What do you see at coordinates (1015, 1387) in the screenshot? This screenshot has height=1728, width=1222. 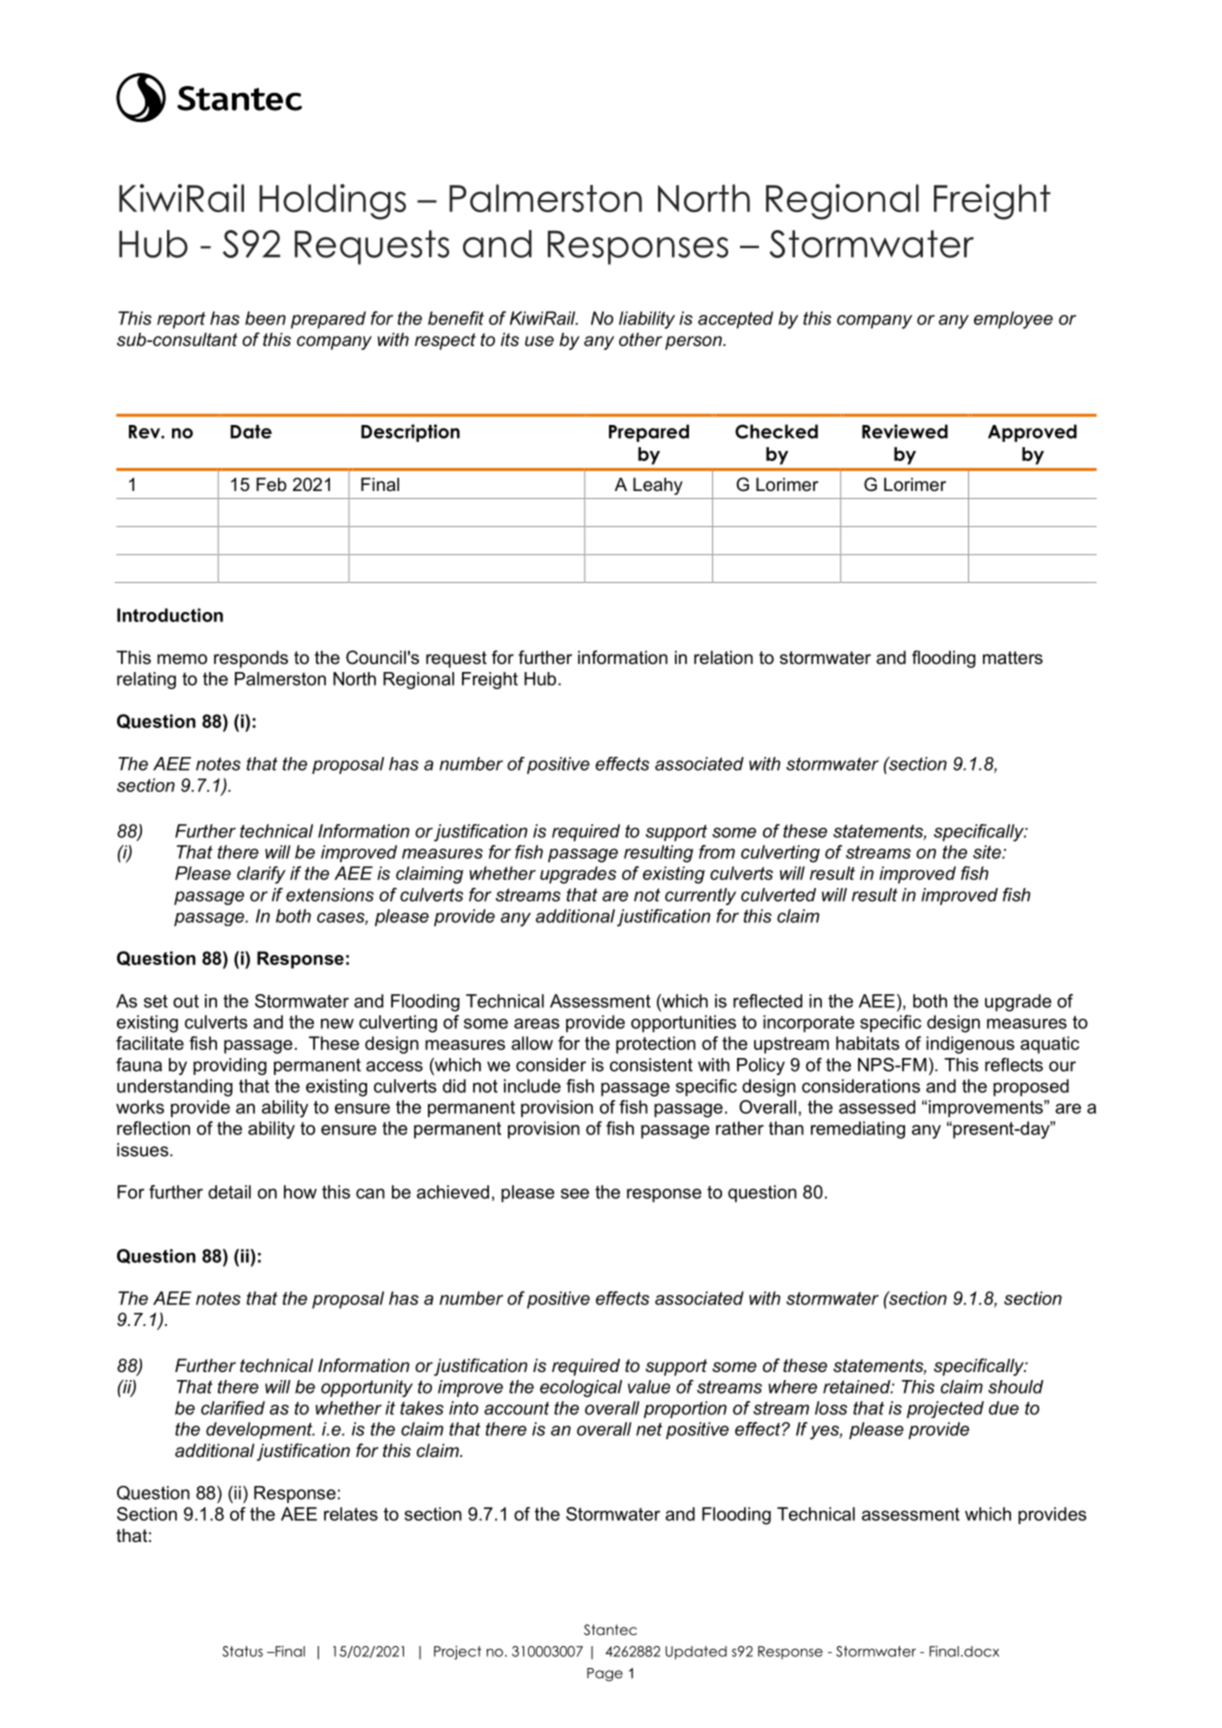 I see `should` at bounding box center [1015, 1387].
